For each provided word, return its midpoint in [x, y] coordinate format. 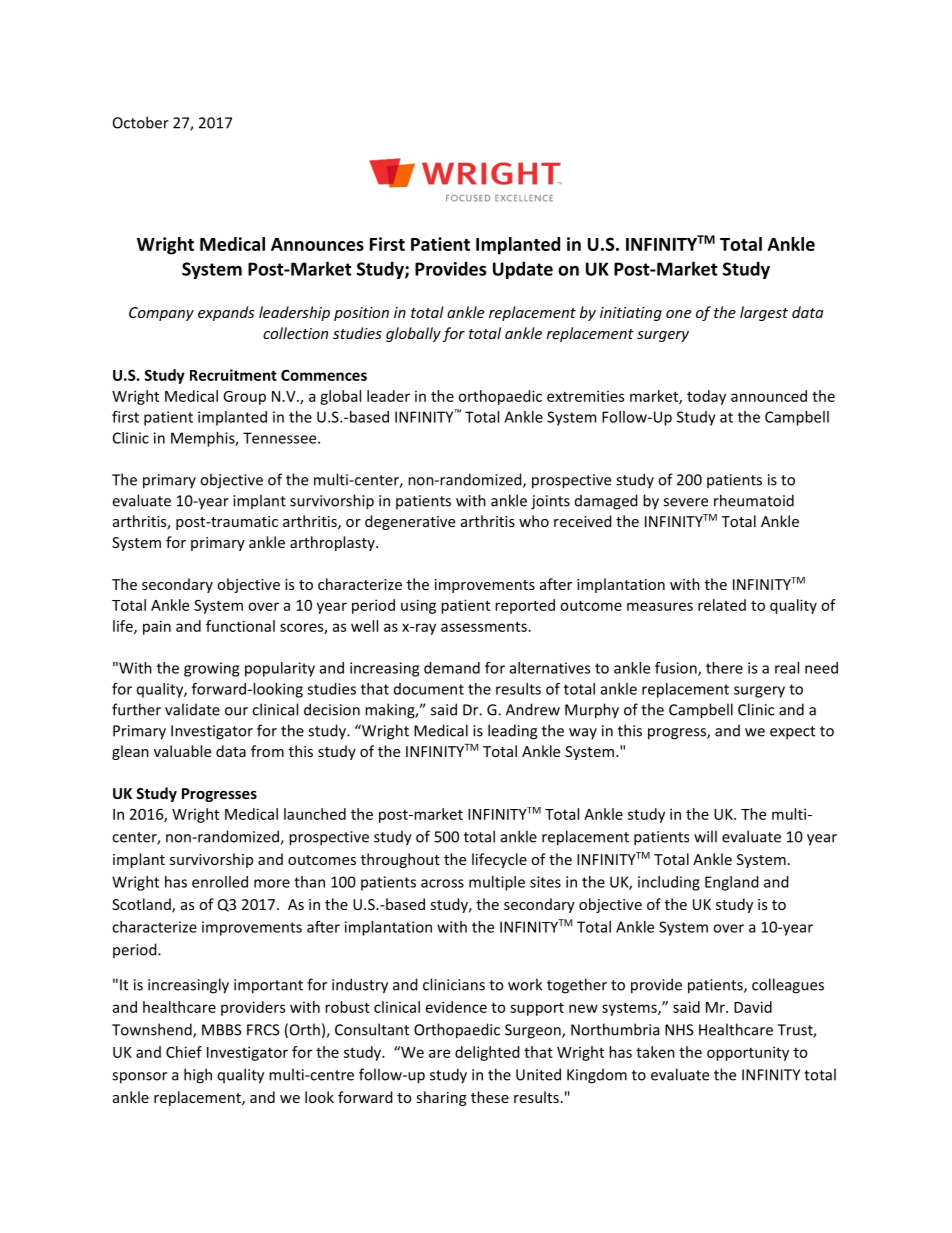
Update [523, 270]
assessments [484, 626]
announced [769, 396]
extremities [585, 396]
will [705, 836]
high [198, 1076]
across [442, 883]
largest [764, 313]
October [141, 122]
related [722, 605]
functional [240, 626]
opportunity [748, 1053]
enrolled [220, 882]
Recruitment [233, 375]
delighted [487, 1053]
